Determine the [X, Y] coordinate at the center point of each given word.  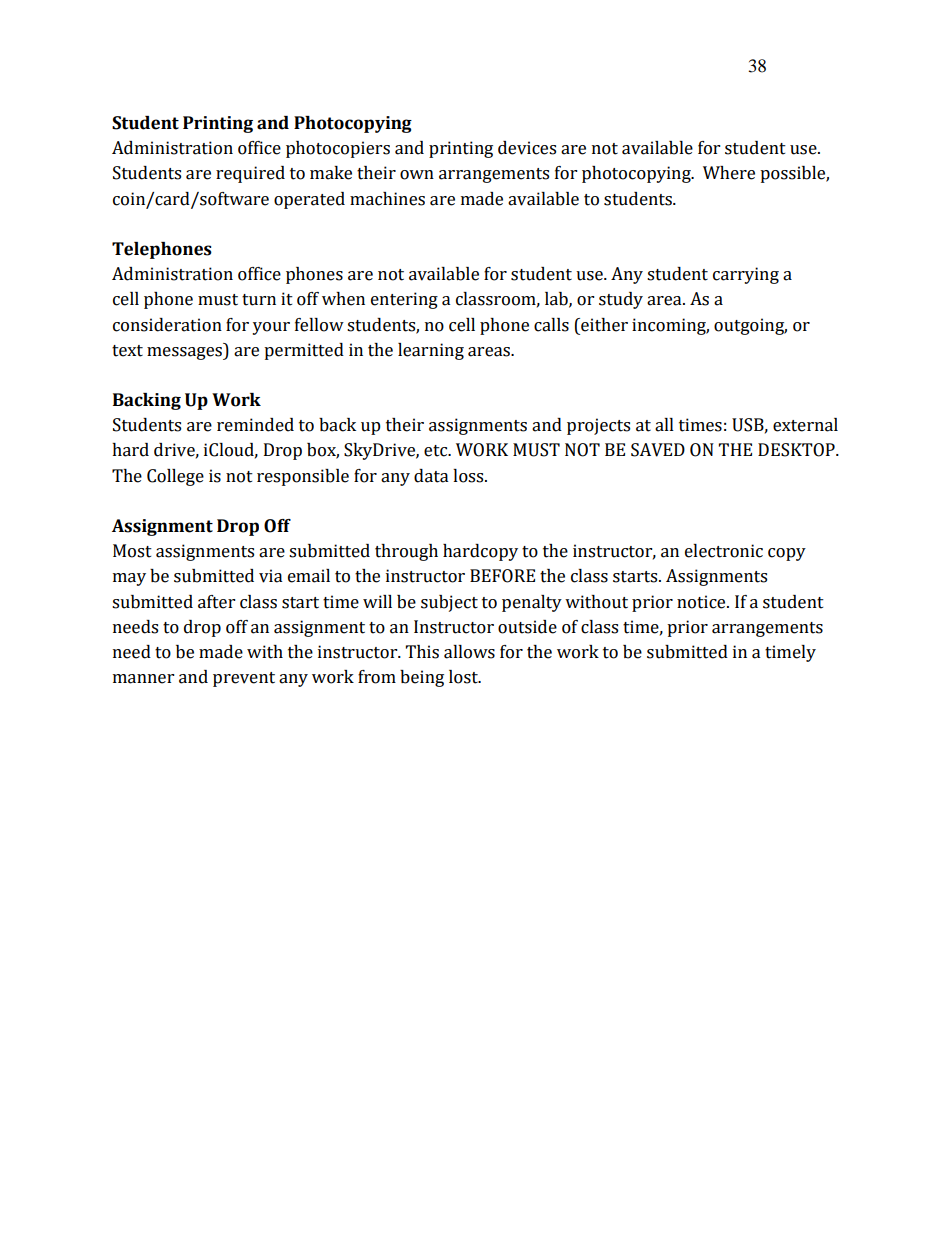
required [250, 174]
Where [729, 173]
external [805, 425]
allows [469, 652]
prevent [244, 679]
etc [437, 451]
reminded [255, 425]
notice [702, 602]
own [417, 175]
